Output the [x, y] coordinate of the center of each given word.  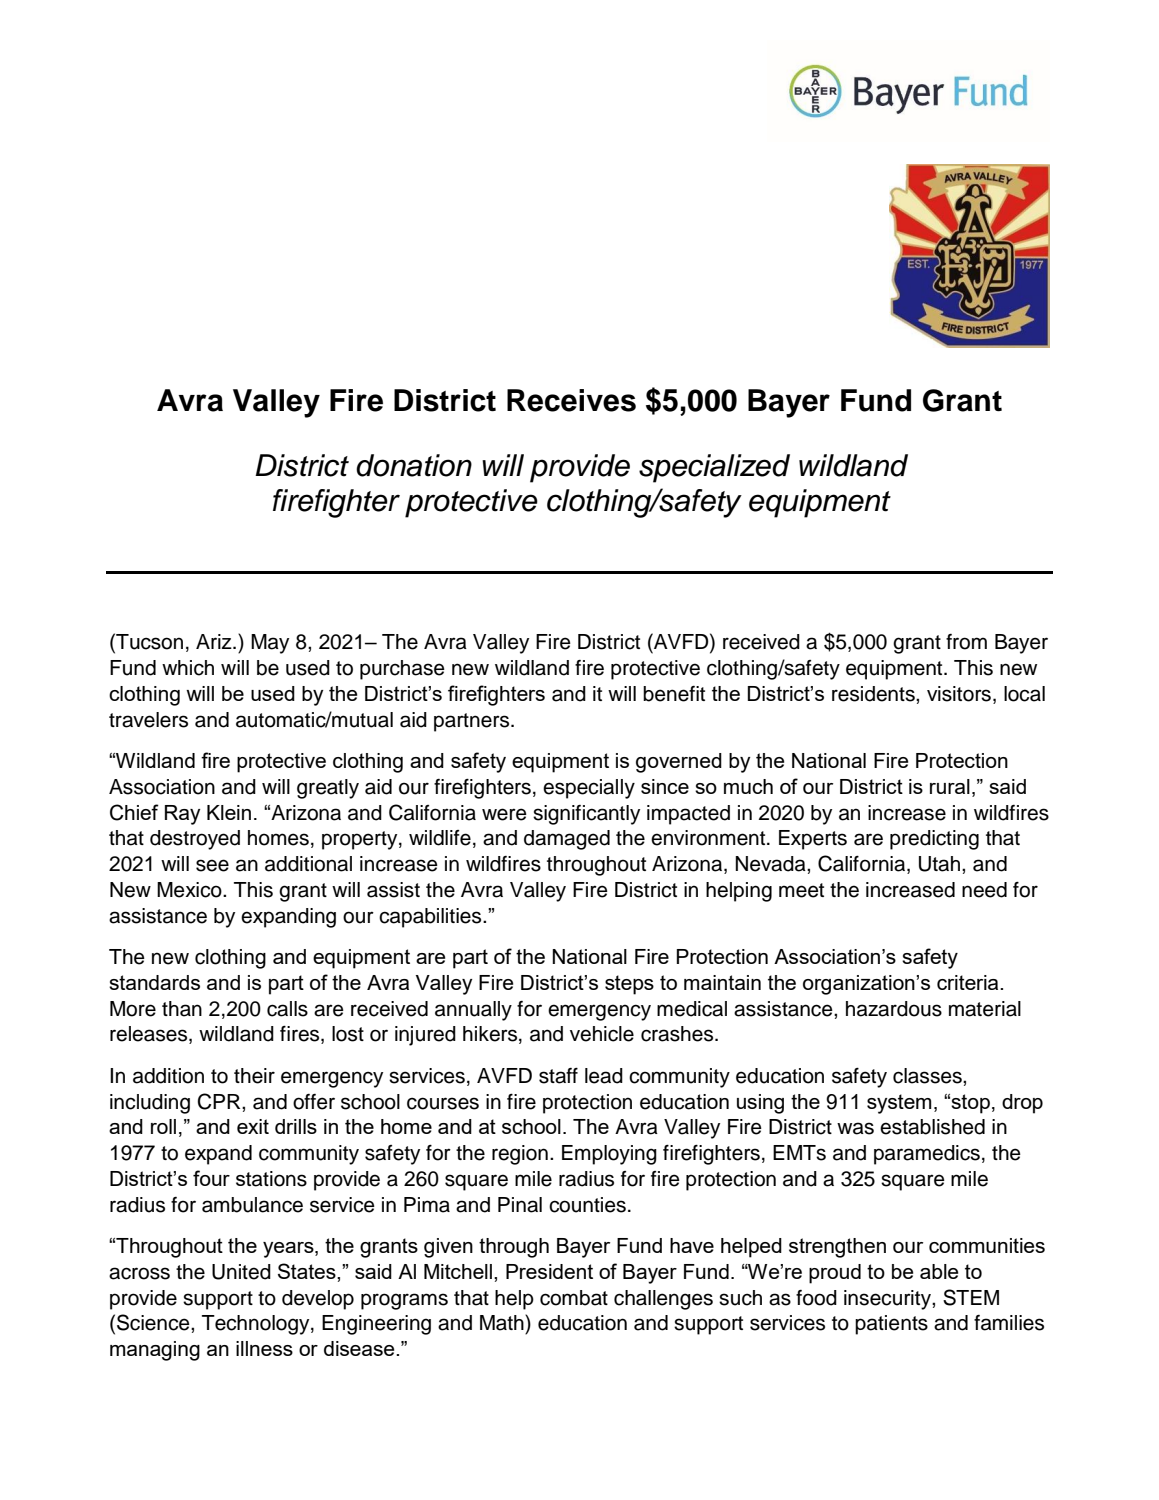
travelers [148, 720]
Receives [571, 400]
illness [264, 1348]
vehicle [602, 1034]
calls [287, 1009]
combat [574, 1298]
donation [414, 465]
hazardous [894, 1009]
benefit [674, 694]
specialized [714, 468]
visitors [959, 694]
